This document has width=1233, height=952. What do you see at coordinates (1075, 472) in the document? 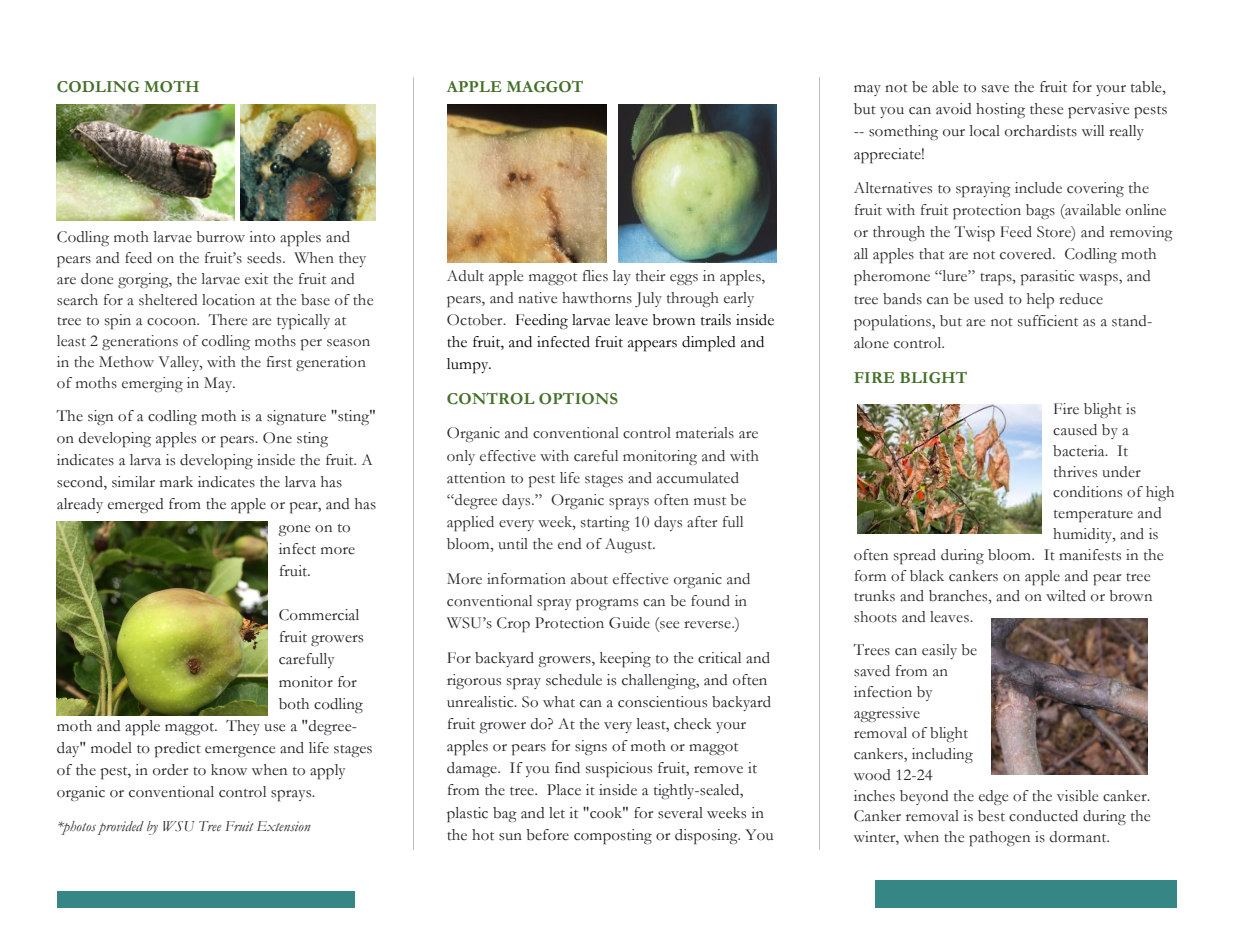
I see `thrives` at bounding box center [1075, 472].
